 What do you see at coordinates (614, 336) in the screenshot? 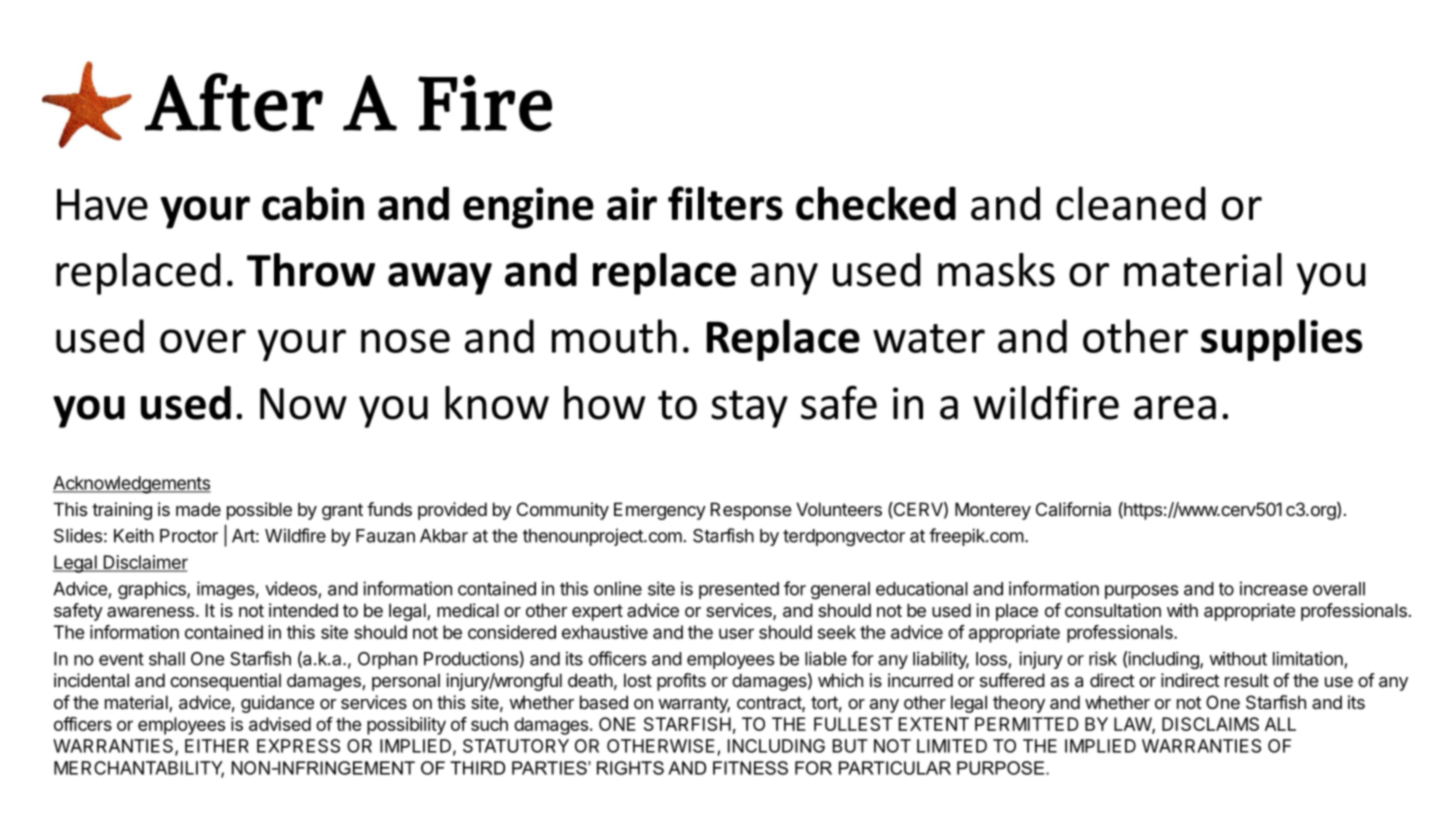
I see `mouth` at bounding box center [614, 336].
